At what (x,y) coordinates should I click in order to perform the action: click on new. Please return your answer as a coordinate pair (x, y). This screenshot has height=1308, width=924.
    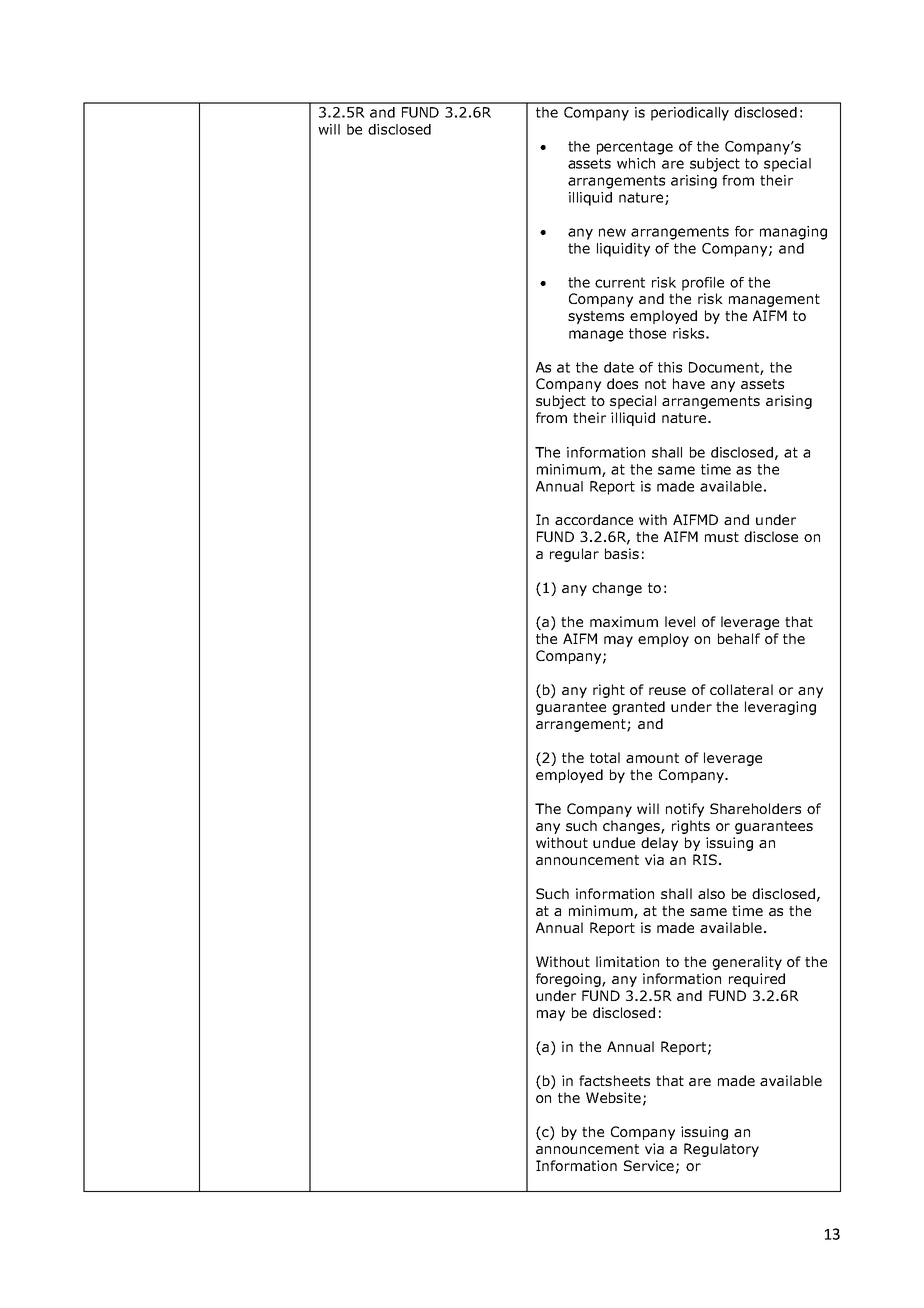
    Looking at the image, I should click on (612, 232).
